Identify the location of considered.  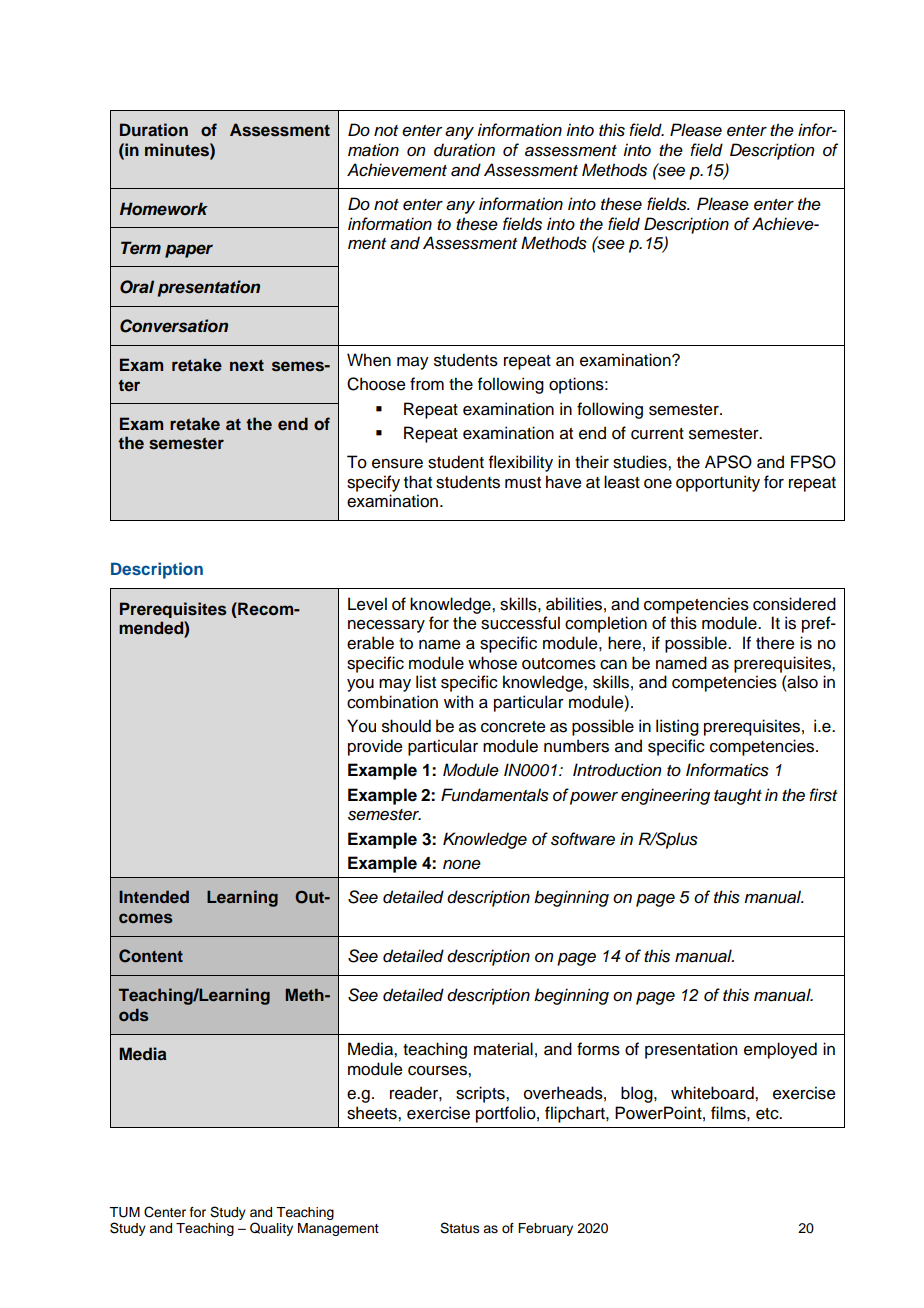
(794, 604).
